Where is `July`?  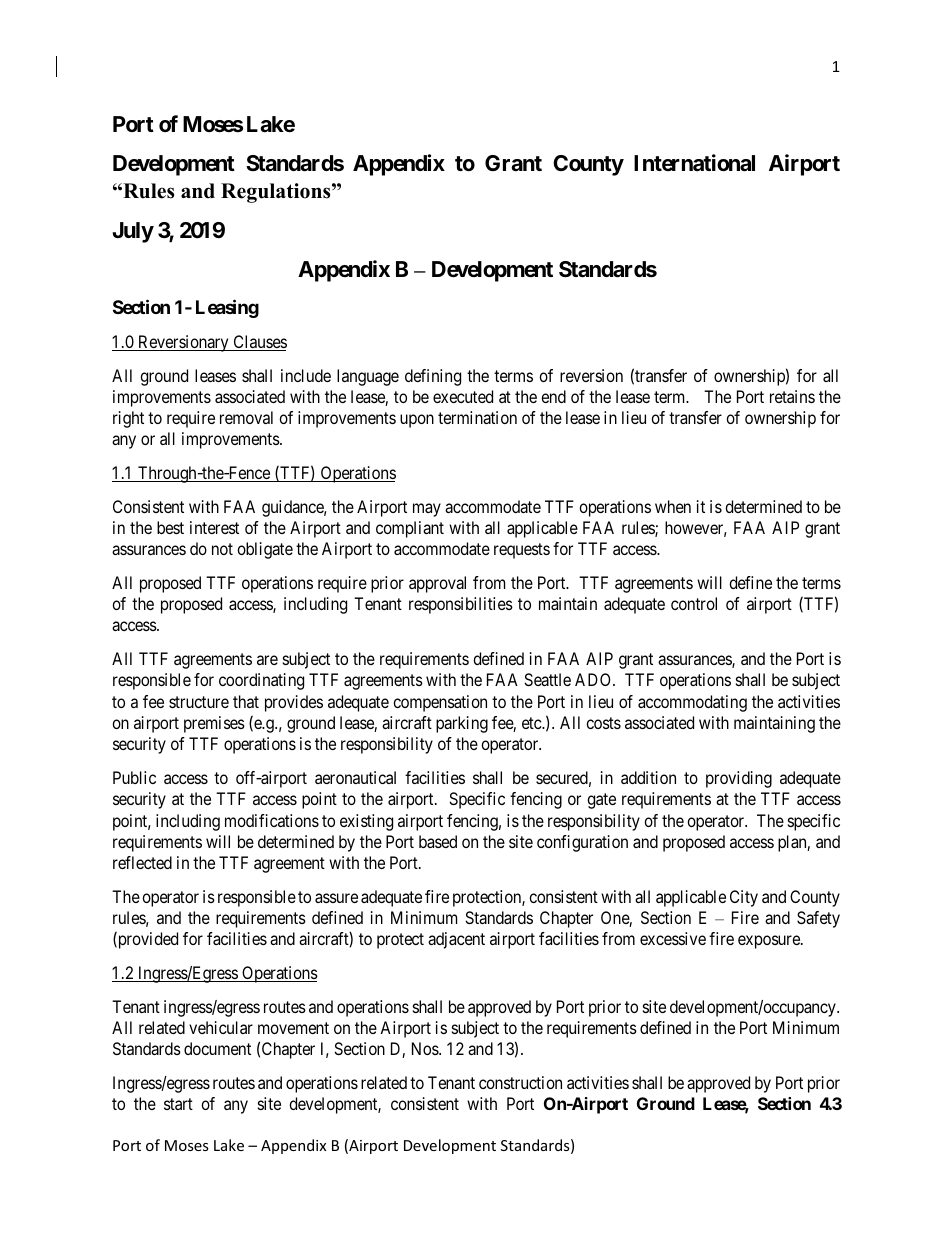 July is located at coordinates (133, 232).
